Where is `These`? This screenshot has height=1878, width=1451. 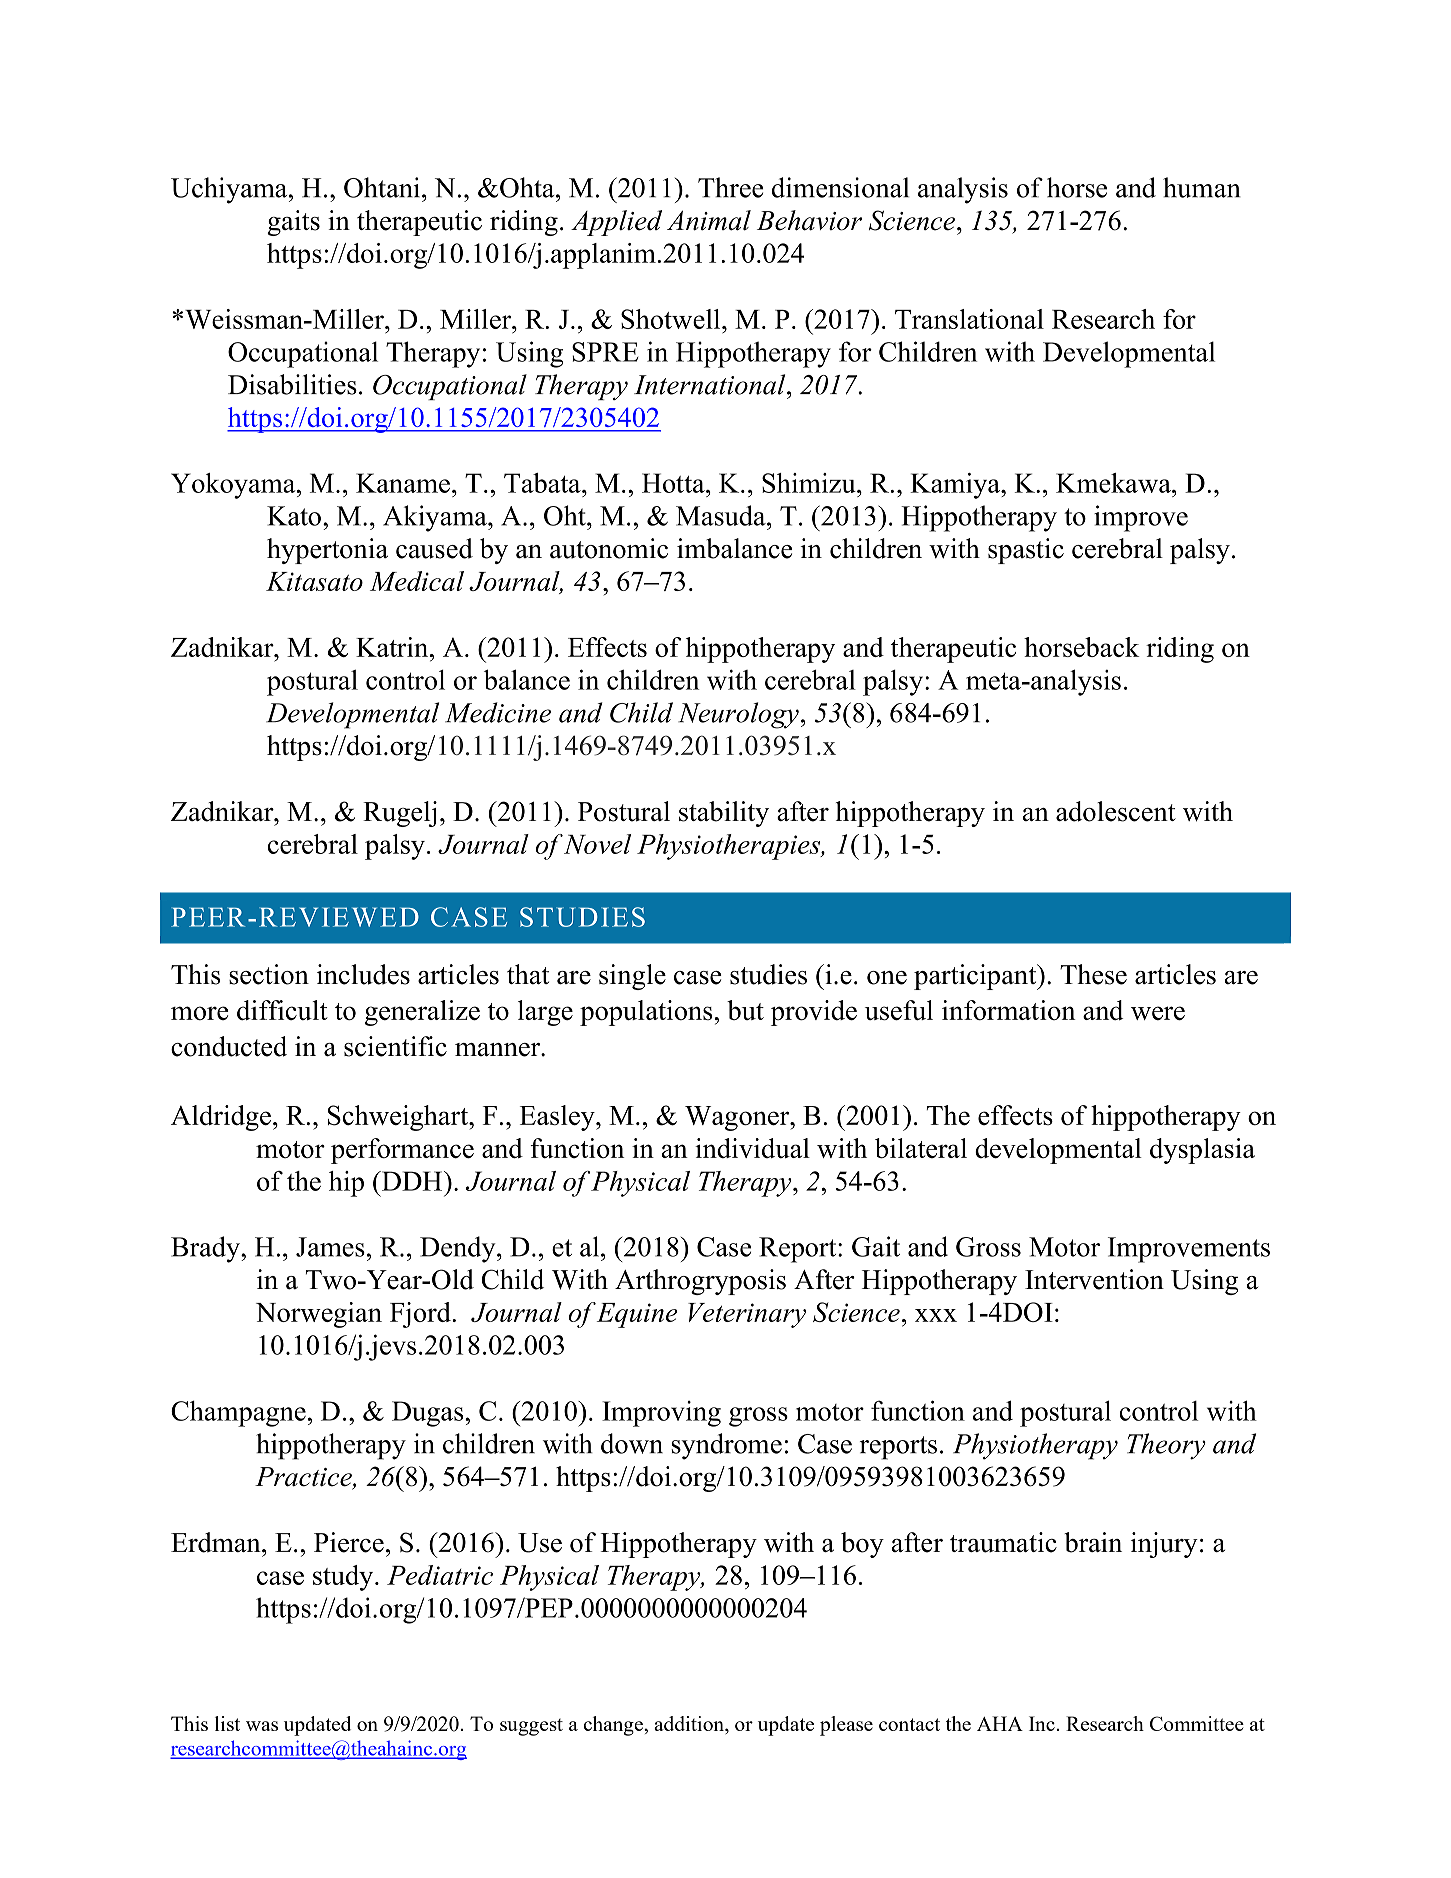
These is located at coordinates (1093, 974).
